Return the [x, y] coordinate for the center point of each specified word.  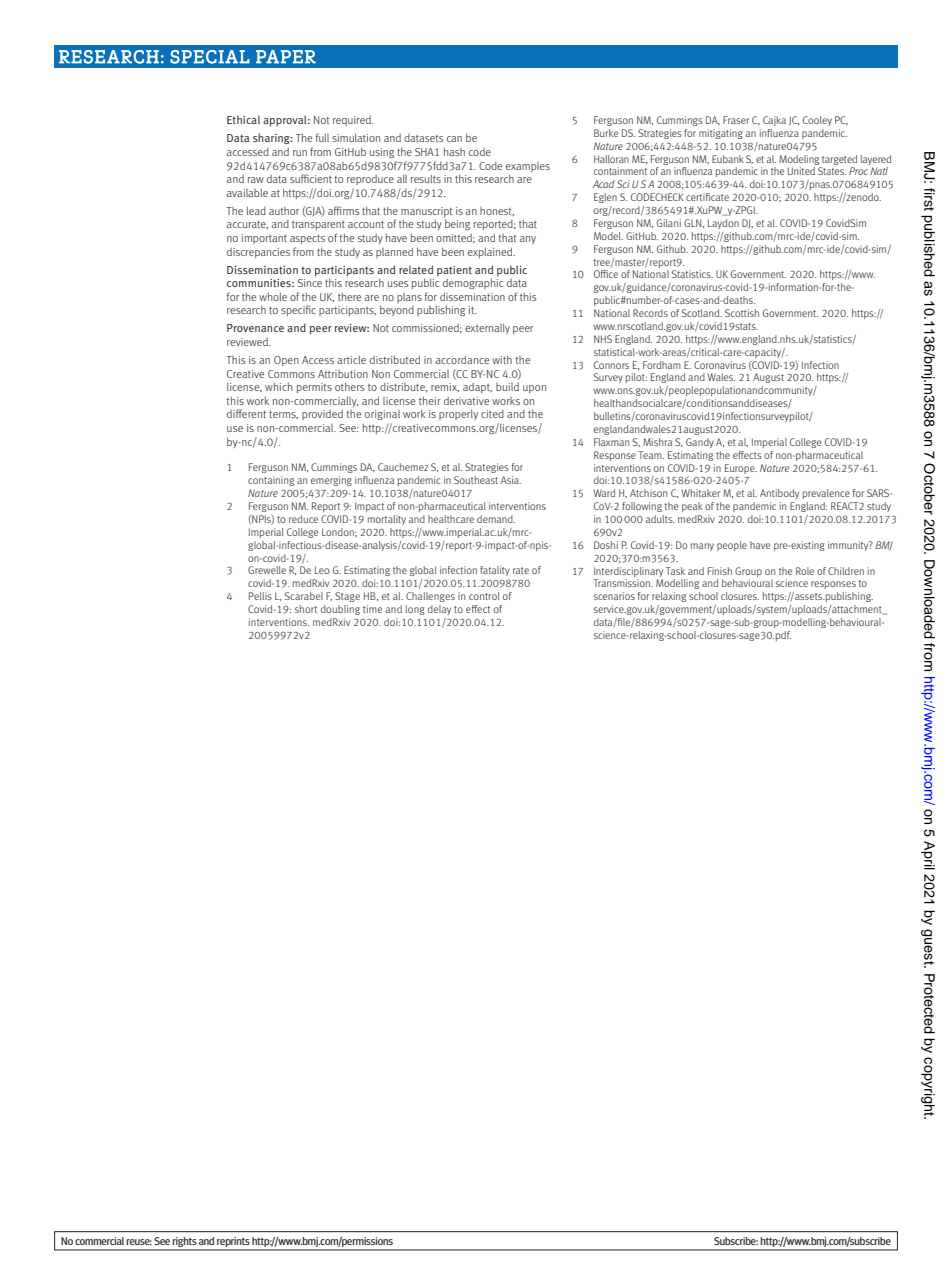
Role [805, 571]
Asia [511, 480]
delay [439, 610]
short [306, 609]
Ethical [243, 119]
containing [271, 481]
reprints [233, 1243]
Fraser [736, 120]
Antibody [779, 494]
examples [528, 167]
